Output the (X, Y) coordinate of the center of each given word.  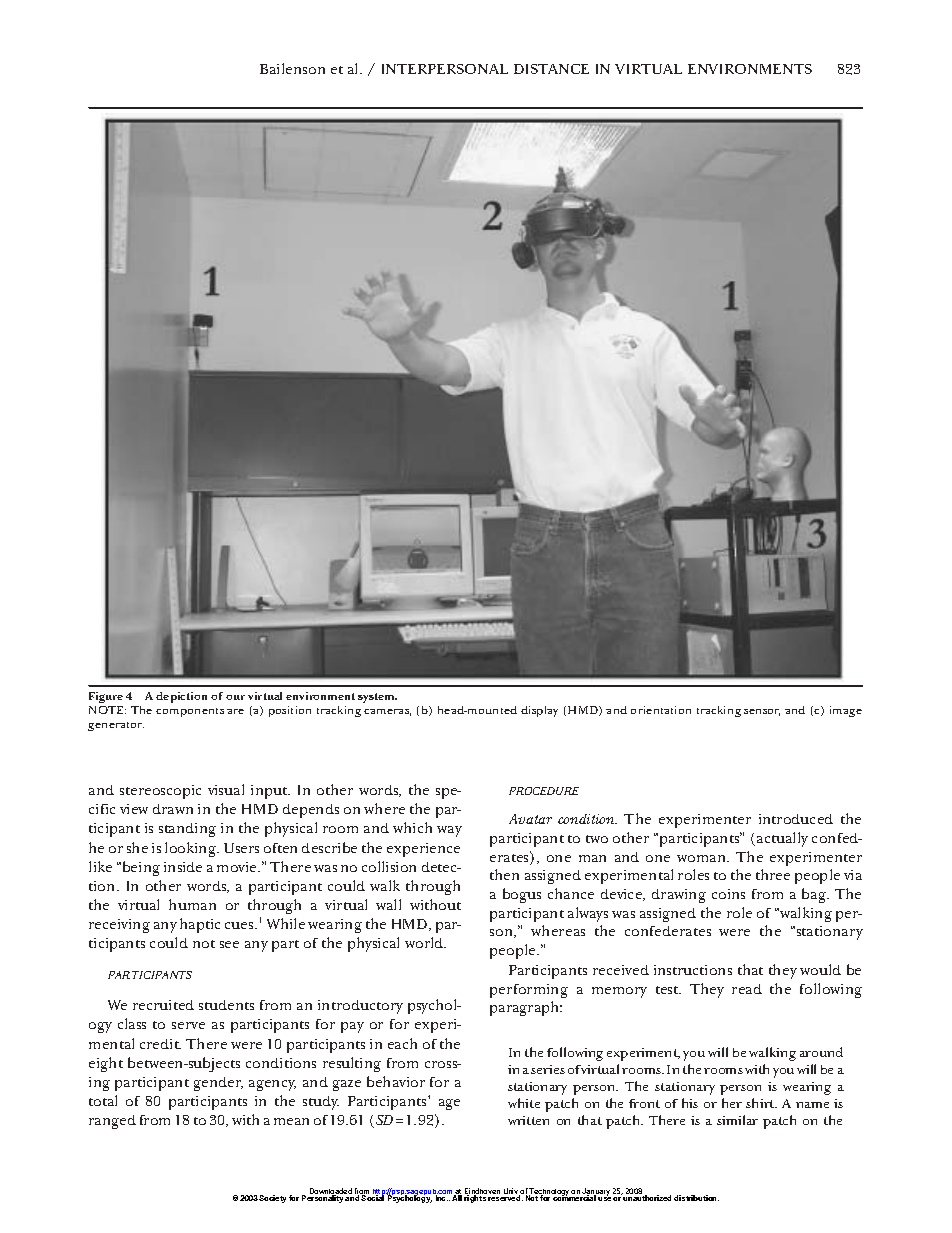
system (377, 698)
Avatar (530, 819)
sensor (762, 712)
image (846, 711)
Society (272, 1199)
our (235, 697)
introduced (796, 819)
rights (475, 1199)
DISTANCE (551, 69)
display (539, 711)
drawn (173, 809)
